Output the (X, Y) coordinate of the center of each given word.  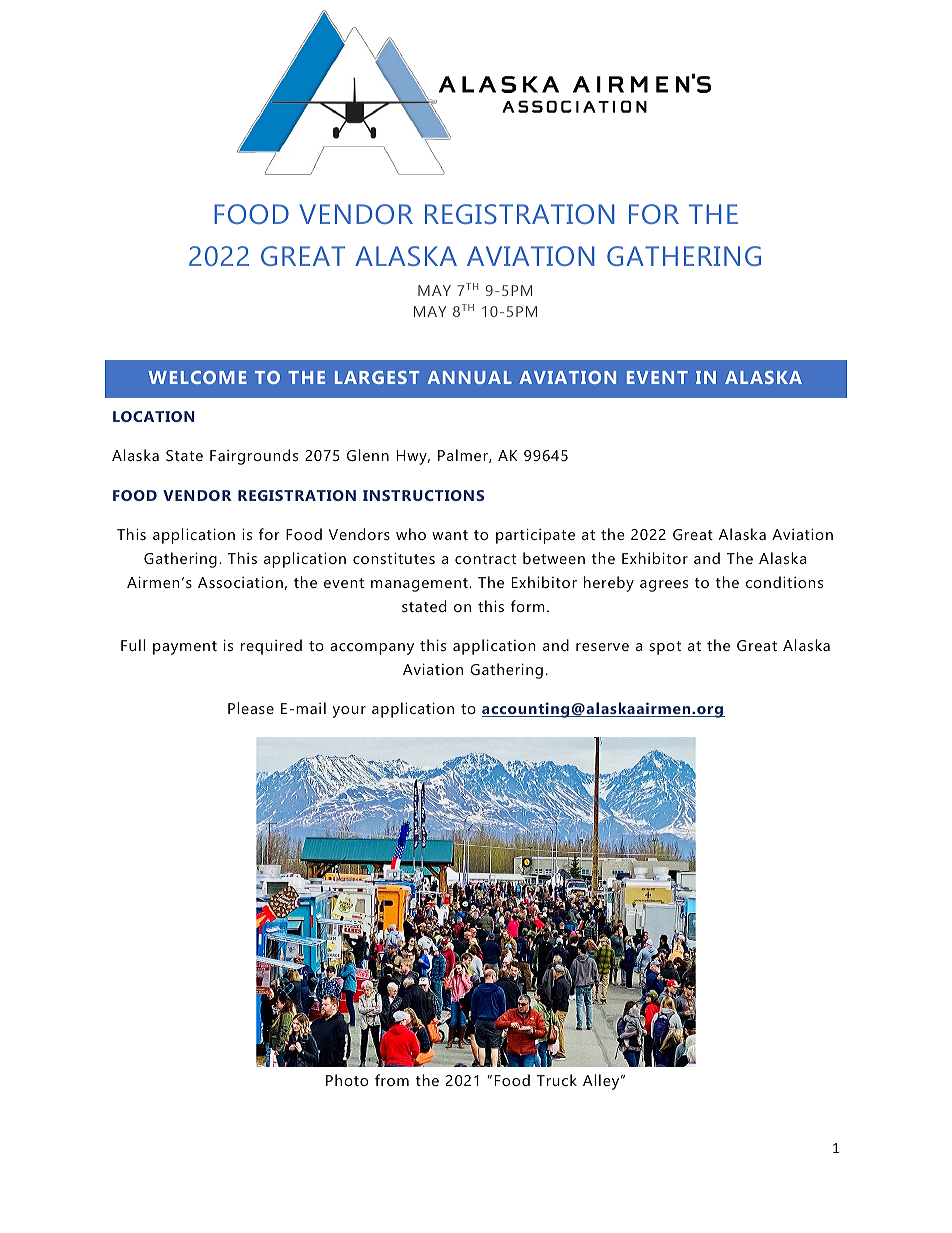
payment (185, 648)
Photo (347, 1080)
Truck (557, 1080)
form (528, 606)
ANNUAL (469, 377)
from (392, 1080)
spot (665, 648)
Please (251, 708)
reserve (602, 647)
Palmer (464, 456)
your (349, 712)
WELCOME (197, 377)
